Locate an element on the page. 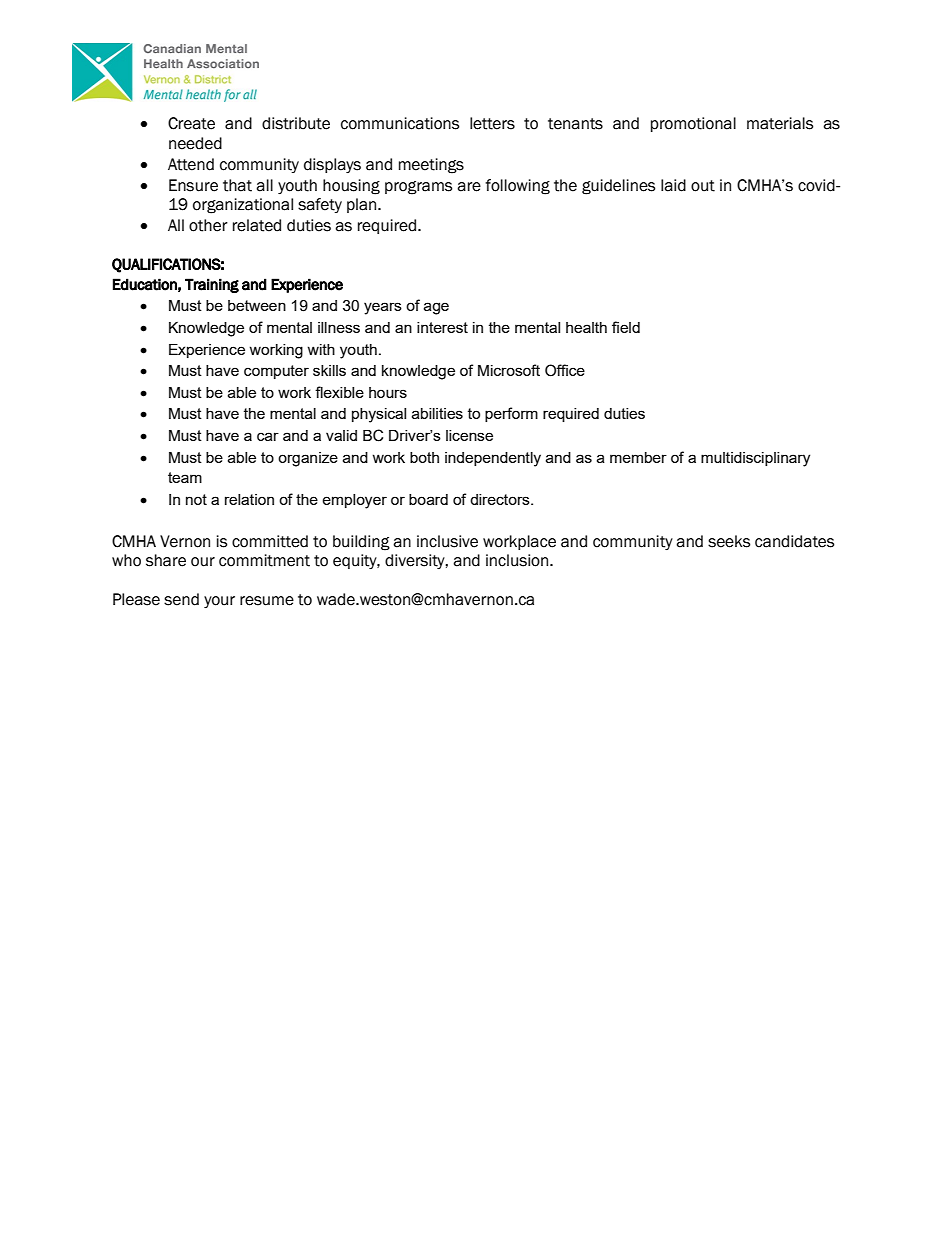 The height and width of the document is (1233, 952). field is located at coordinates (626, 327).
